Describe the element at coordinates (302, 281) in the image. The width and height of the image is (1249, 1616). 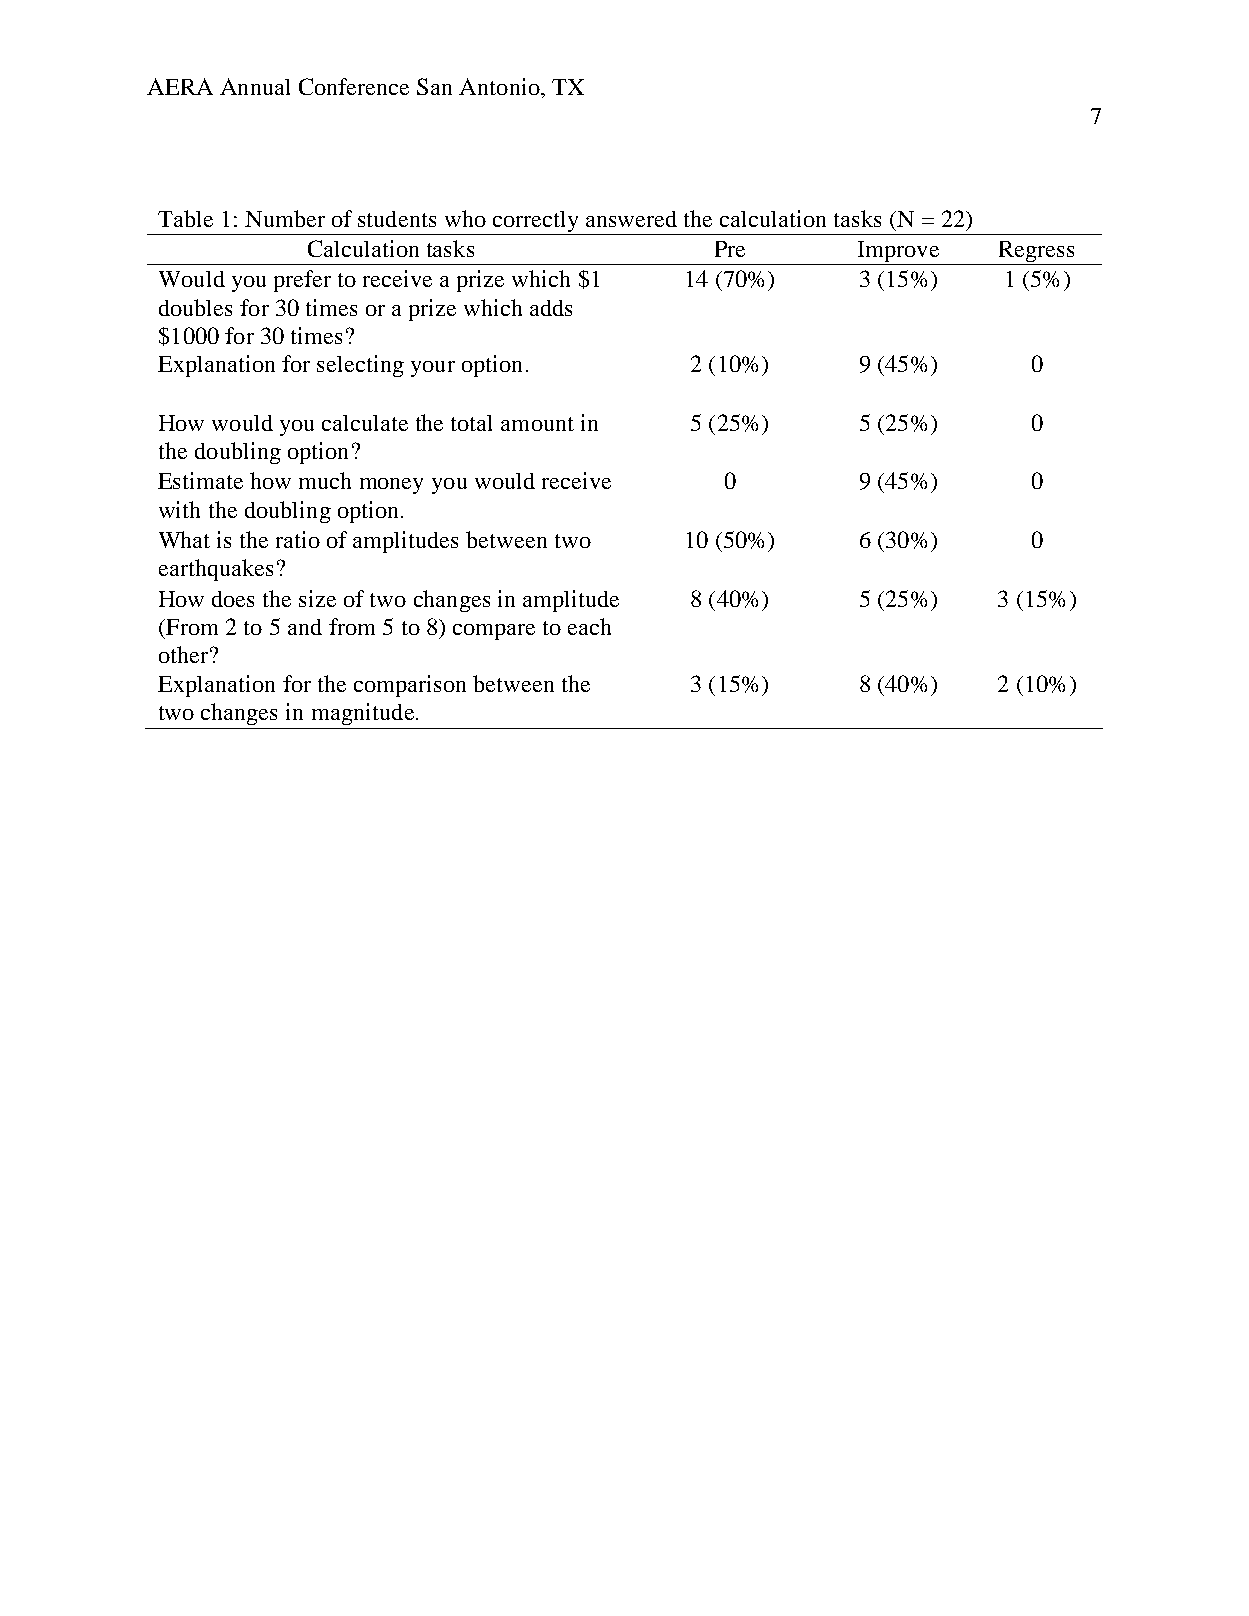
I see `prefer` at that location.
